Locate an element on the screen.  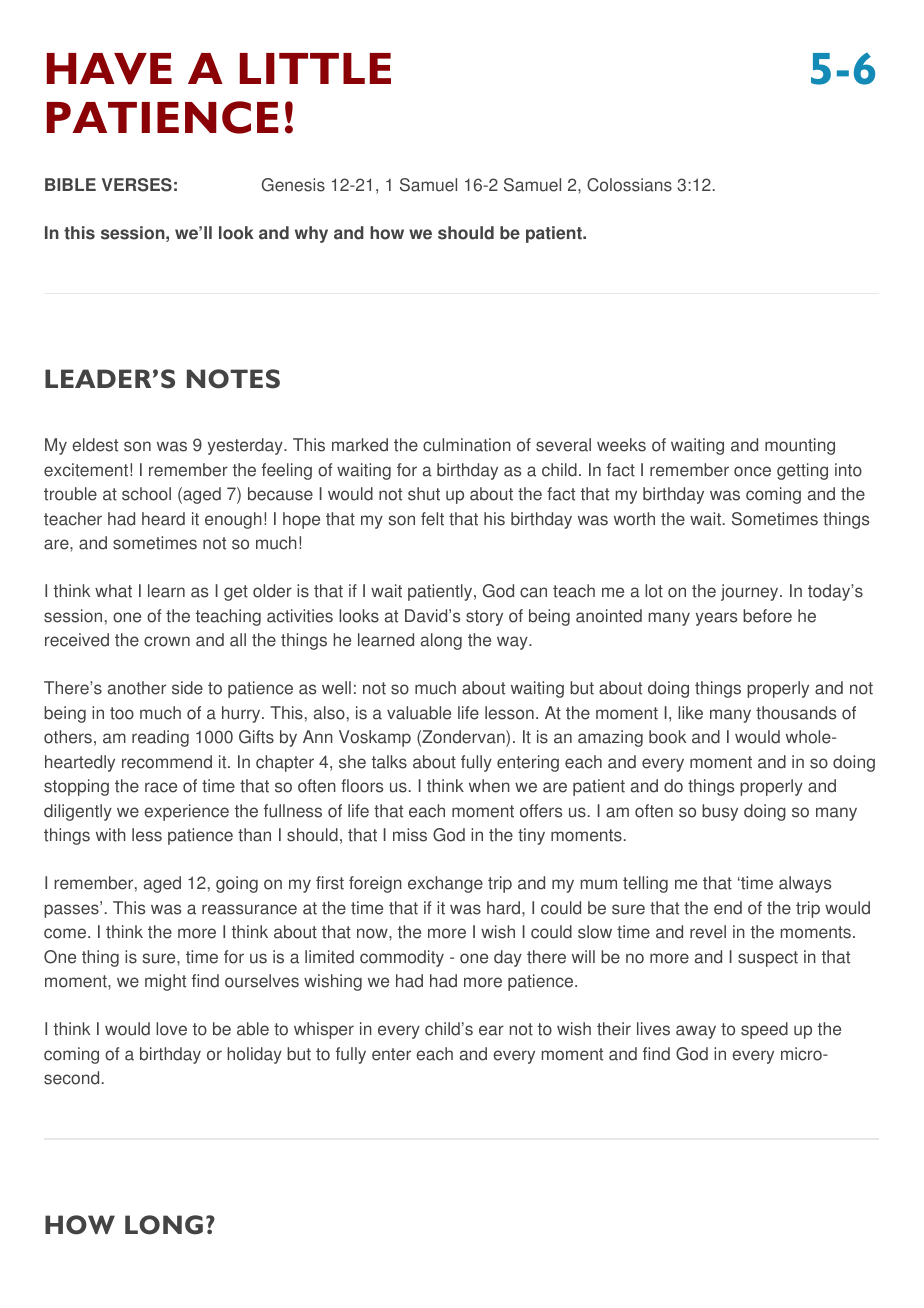
journey is located at coordinates (751, 592).
